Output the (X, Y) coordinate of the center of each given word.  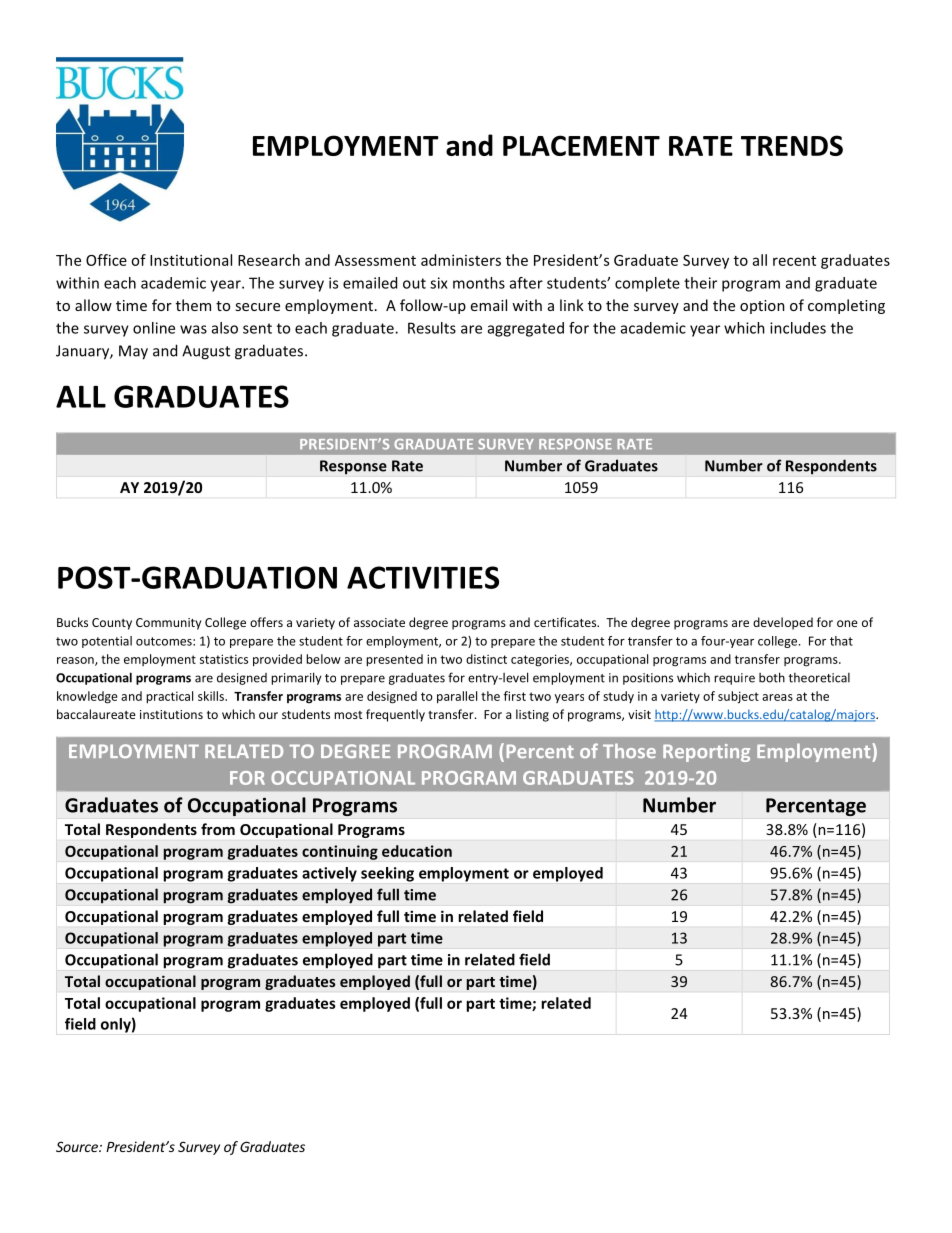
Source (78, 1146)
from (218, 829)
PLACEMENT (581, 145)
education (417, 851)
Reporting (706, 753)
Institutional (191, 260)
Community (168, 624)
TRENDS (792, 145)
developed (783, 623)
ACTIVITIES (423, 577)
